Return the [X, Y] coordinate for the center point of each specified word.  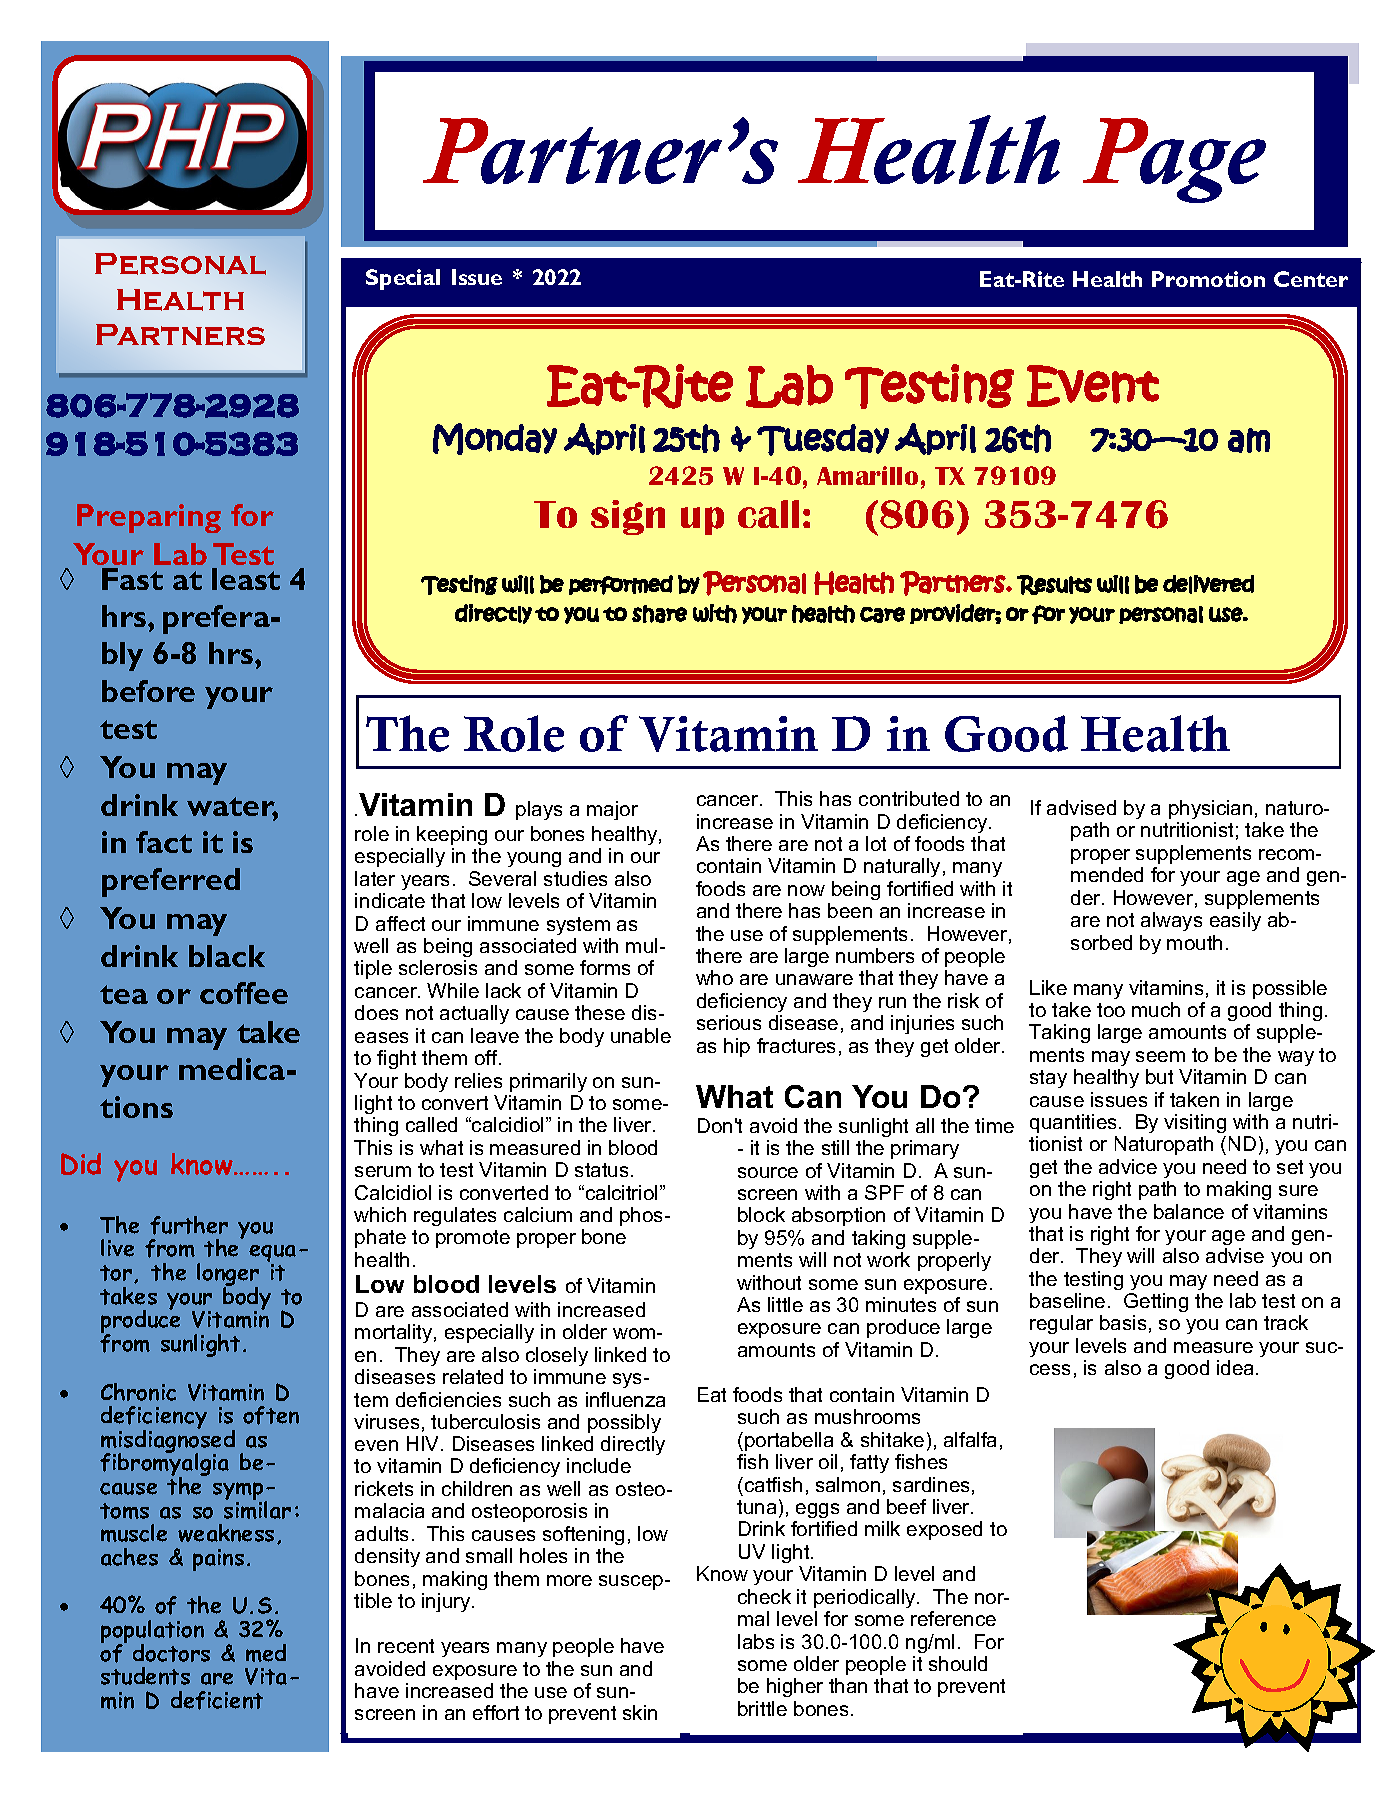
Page [1174, 160]
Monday [495, 439]
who [714, 977]
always [1171, 921]
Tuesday [823, 440]
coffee [244, 993]
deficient [217, 1700]
